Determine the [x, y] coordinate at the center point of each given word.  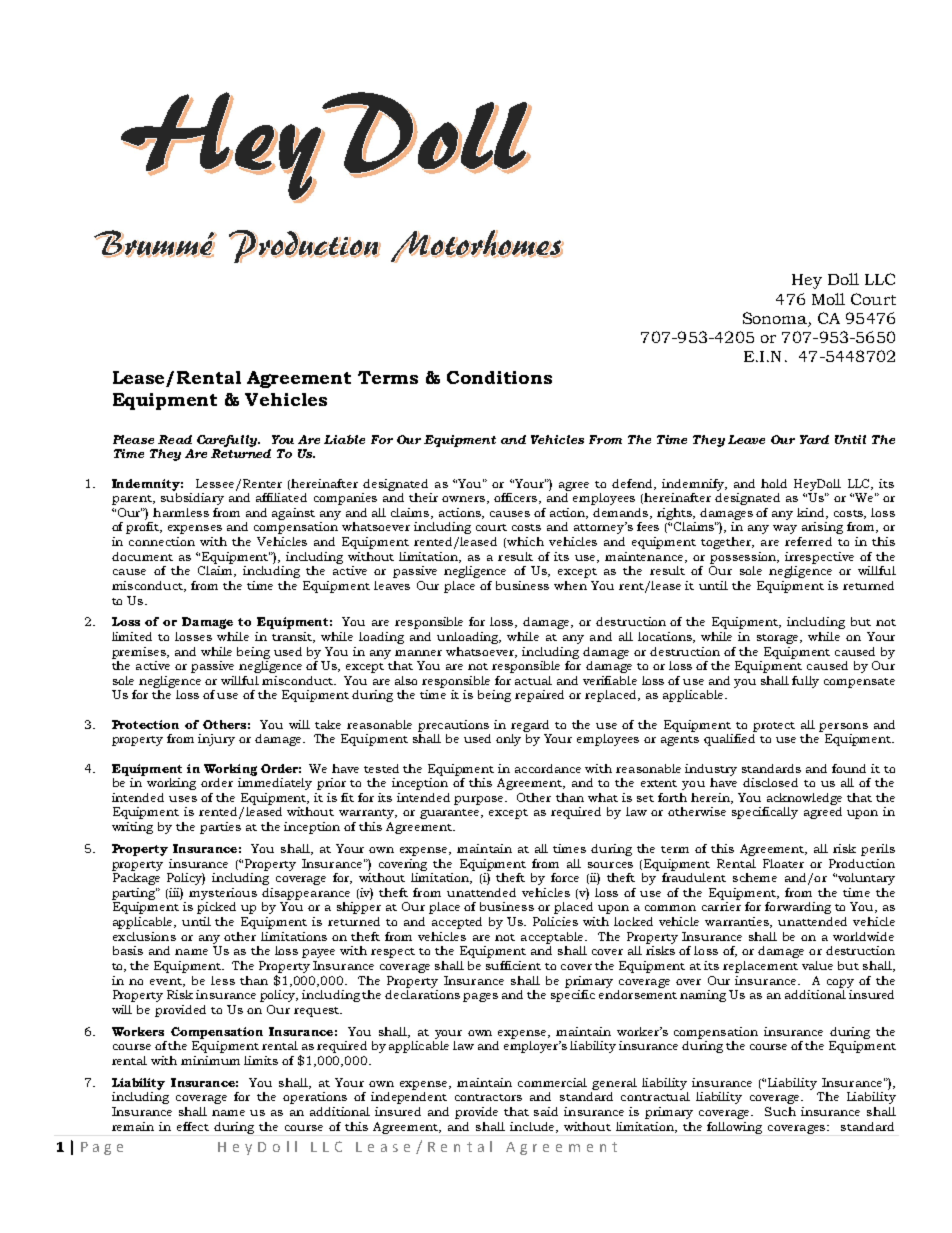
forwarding [798, 908]
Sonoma [776, 319]
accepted [457, 923]
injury [216, 740]
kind [812, 513]
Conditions [499, 377]
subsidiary [192, 499]
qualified [729, 740]
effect [193, 1126]
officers [517, 498]
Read [175, 439]
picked [216, 908]
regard [530, 726]
